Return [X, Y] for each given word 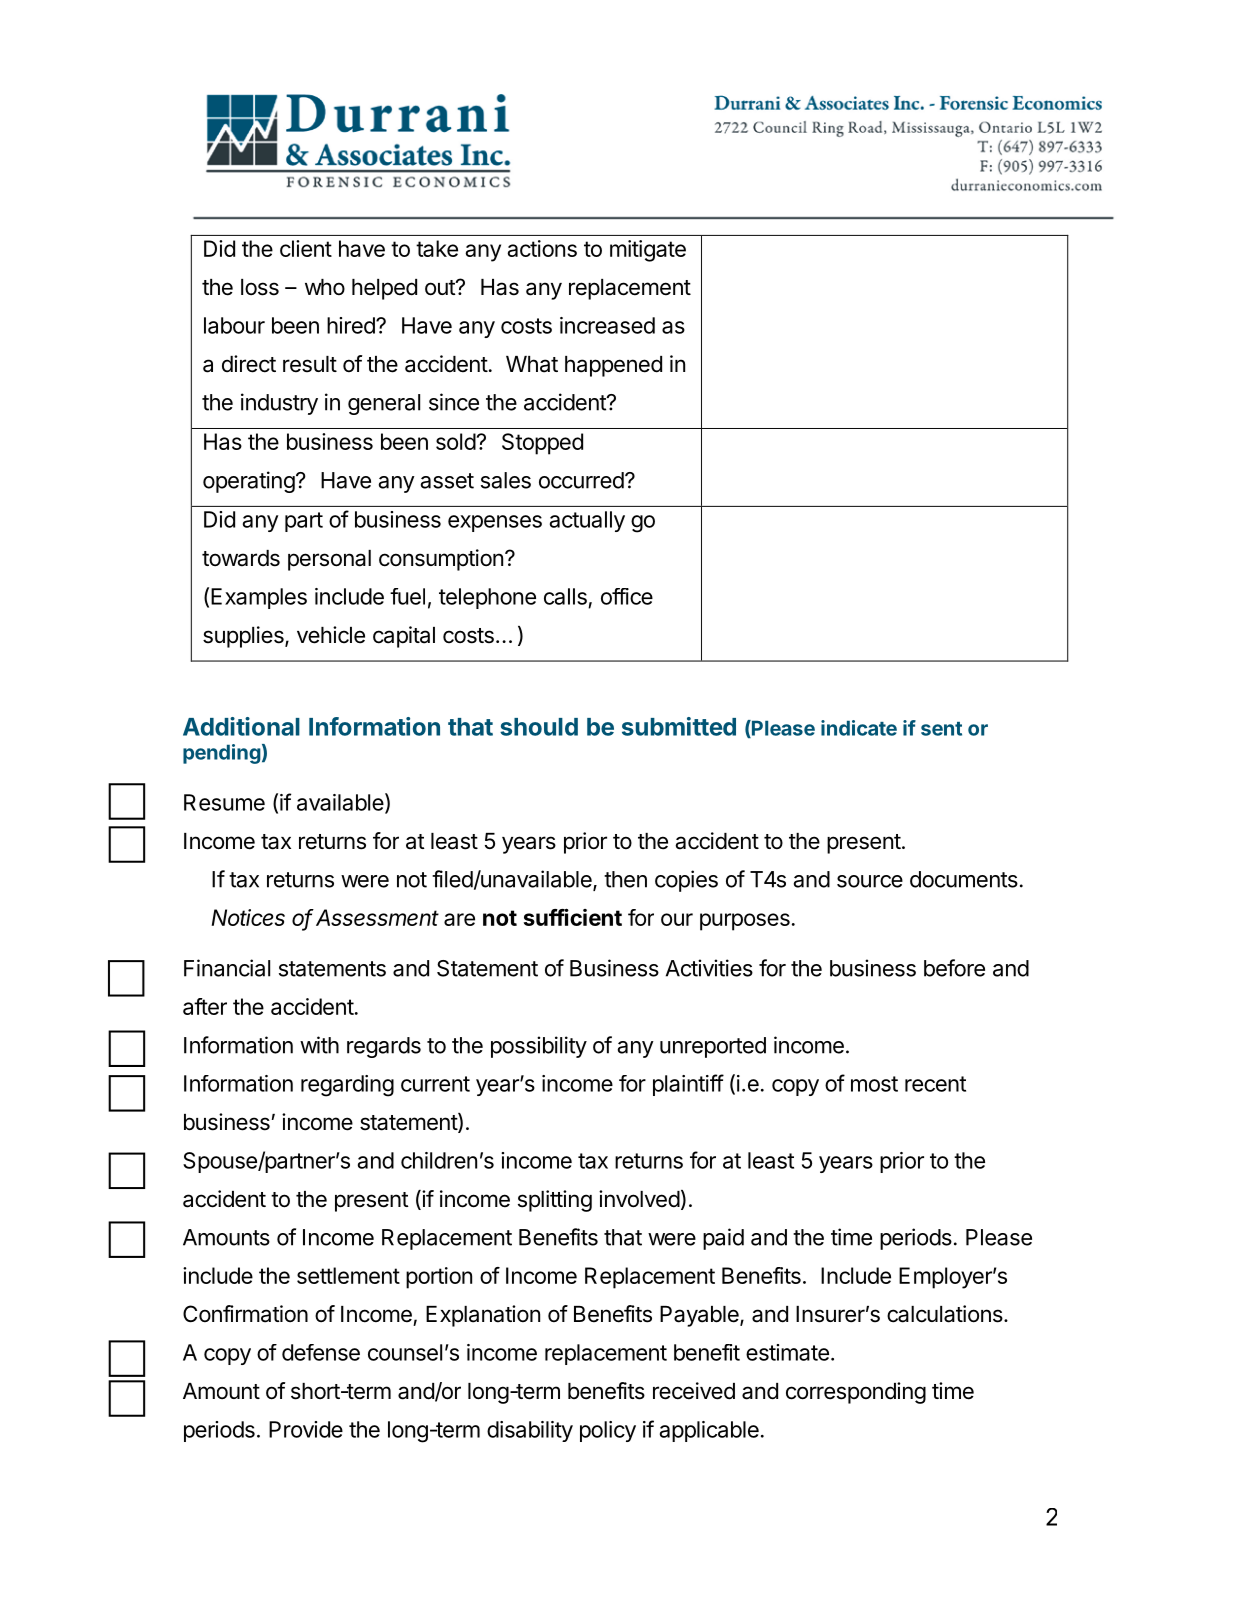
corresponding [856, 1393]
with [319, 1045]
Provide [306, 1429]
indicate [859, 728]
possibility [539, 1047]
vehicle [331, 635]
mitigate [648, 251]
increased [607, 325]
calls [565, 596]
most [874, 1084]
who [325, 287]
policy [608, 1431]
